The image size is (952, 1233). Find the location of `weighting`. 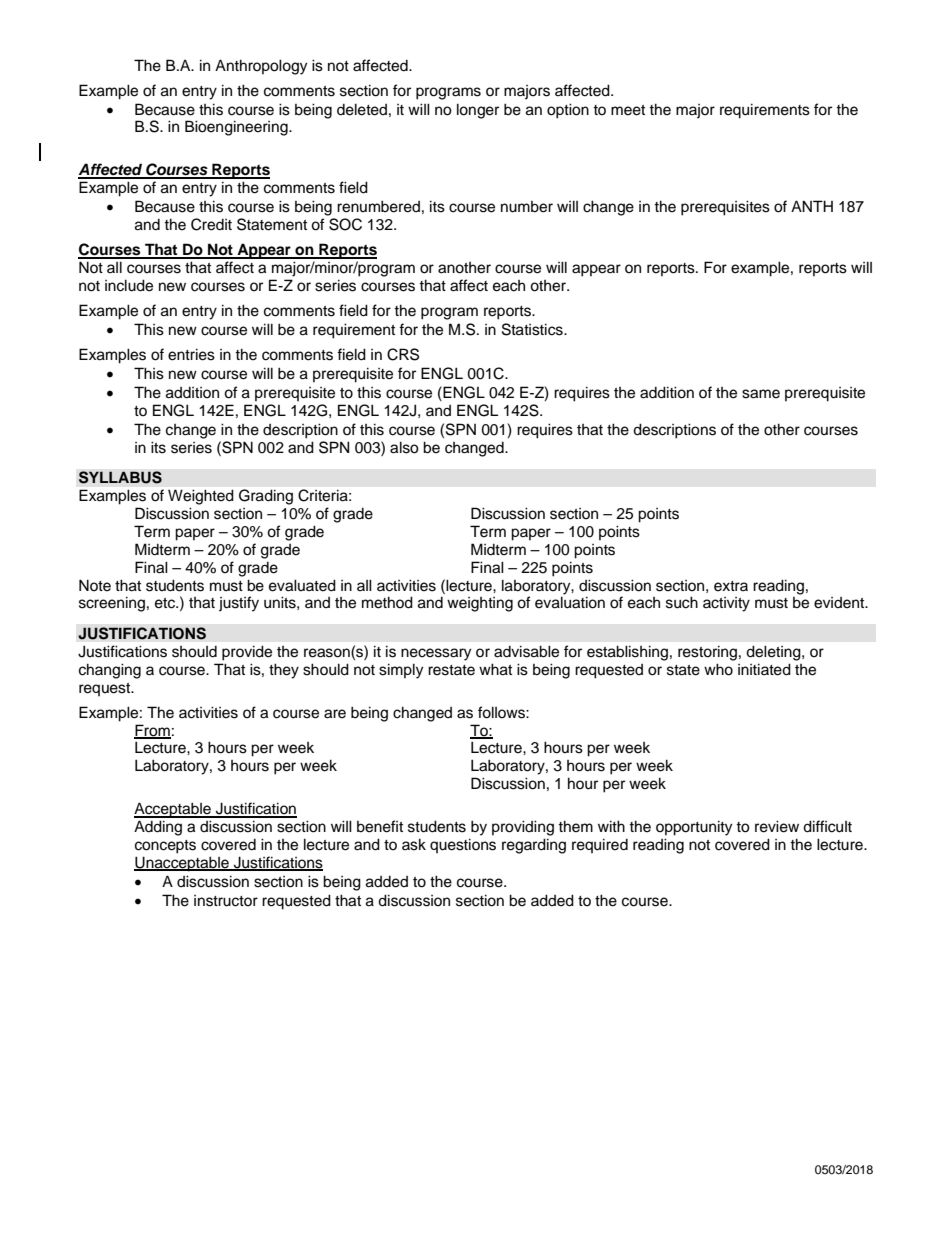

weighting is located at coordinates (480, 604).
